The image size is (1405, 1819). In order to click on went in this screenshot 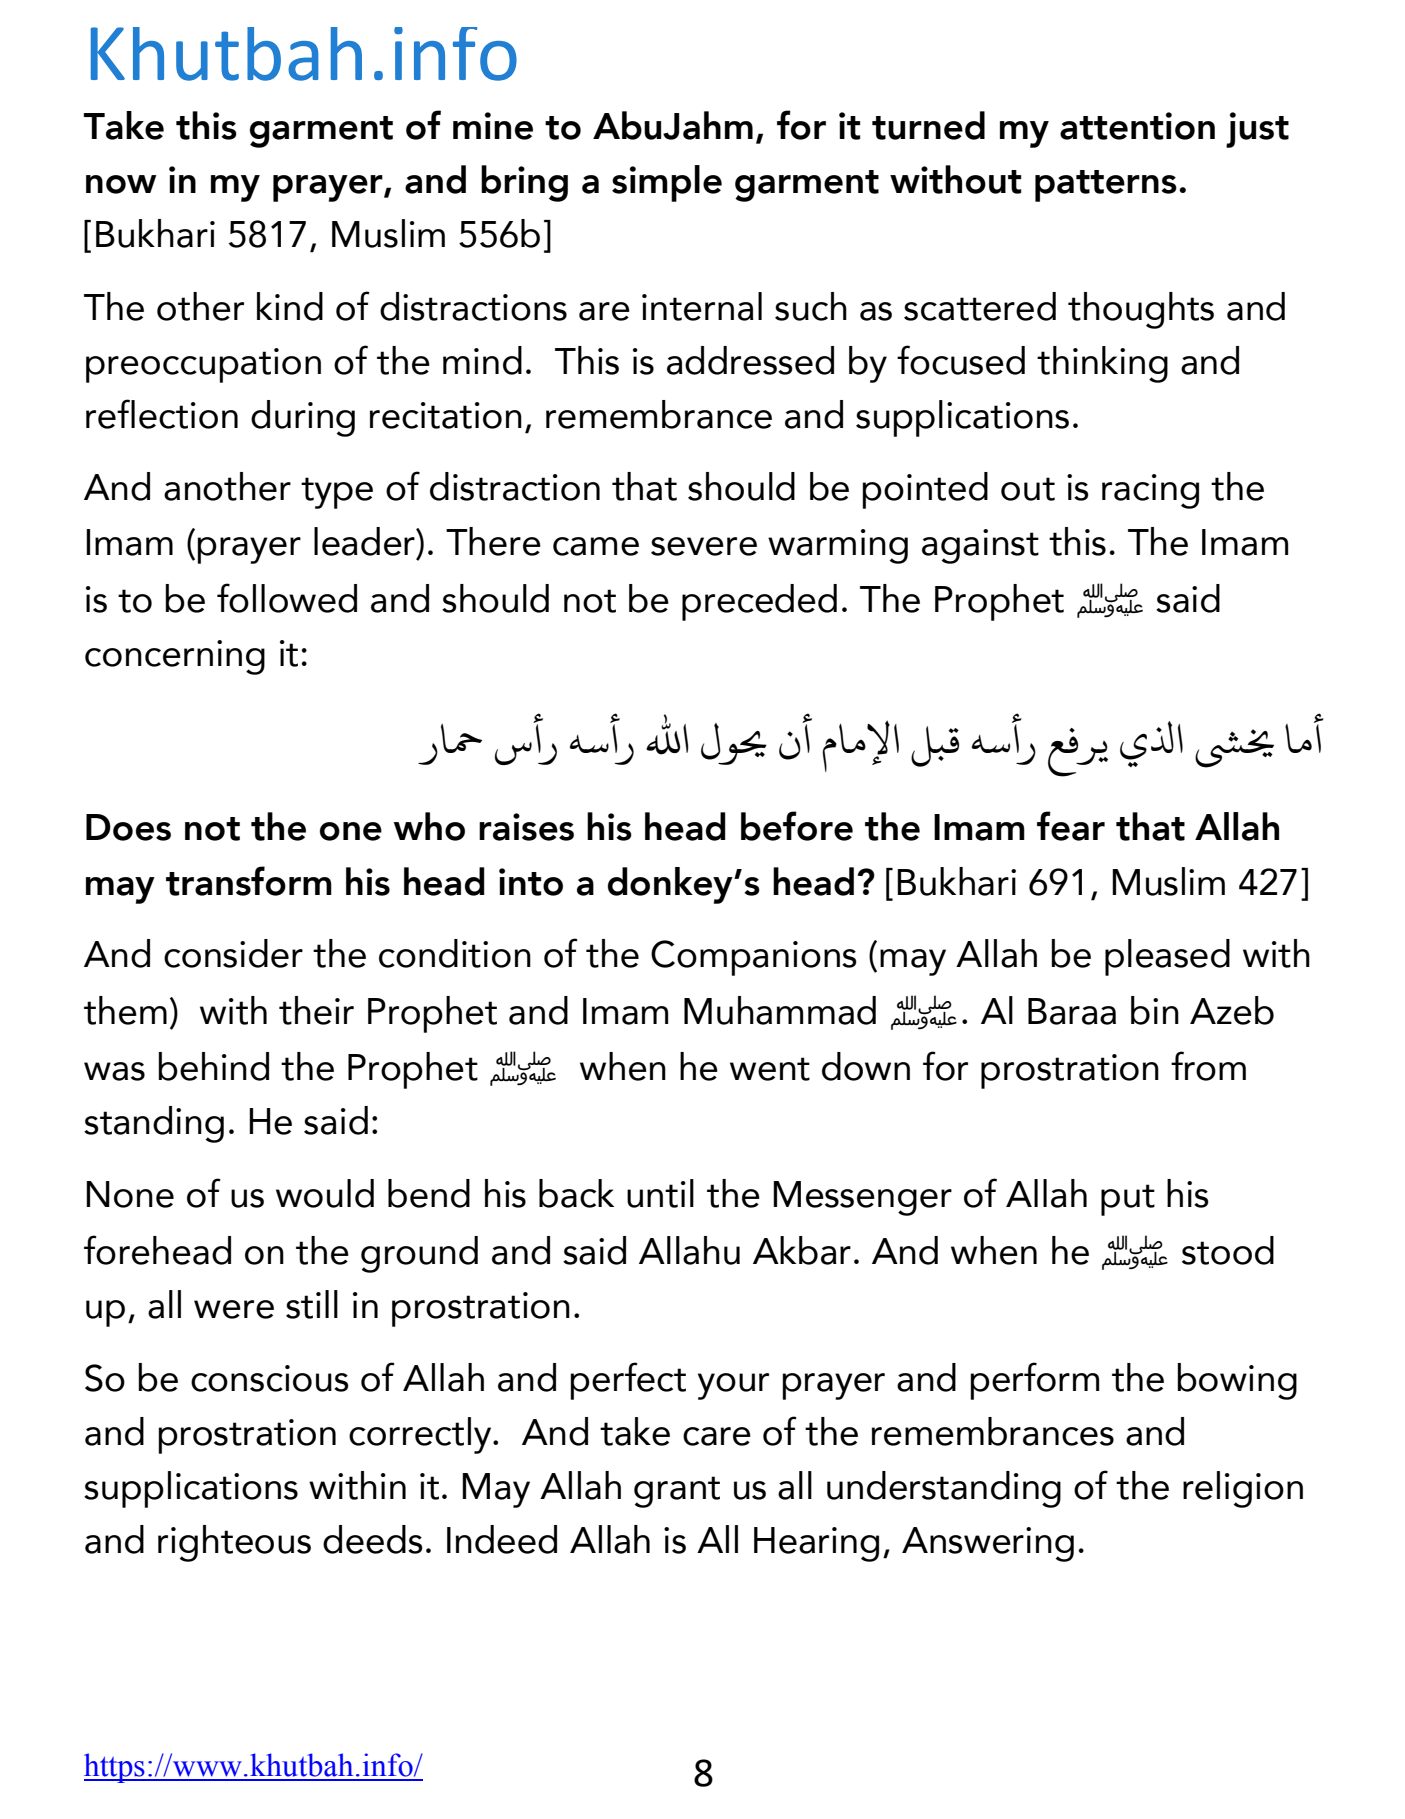, I will do `click(770, 1069)`.
